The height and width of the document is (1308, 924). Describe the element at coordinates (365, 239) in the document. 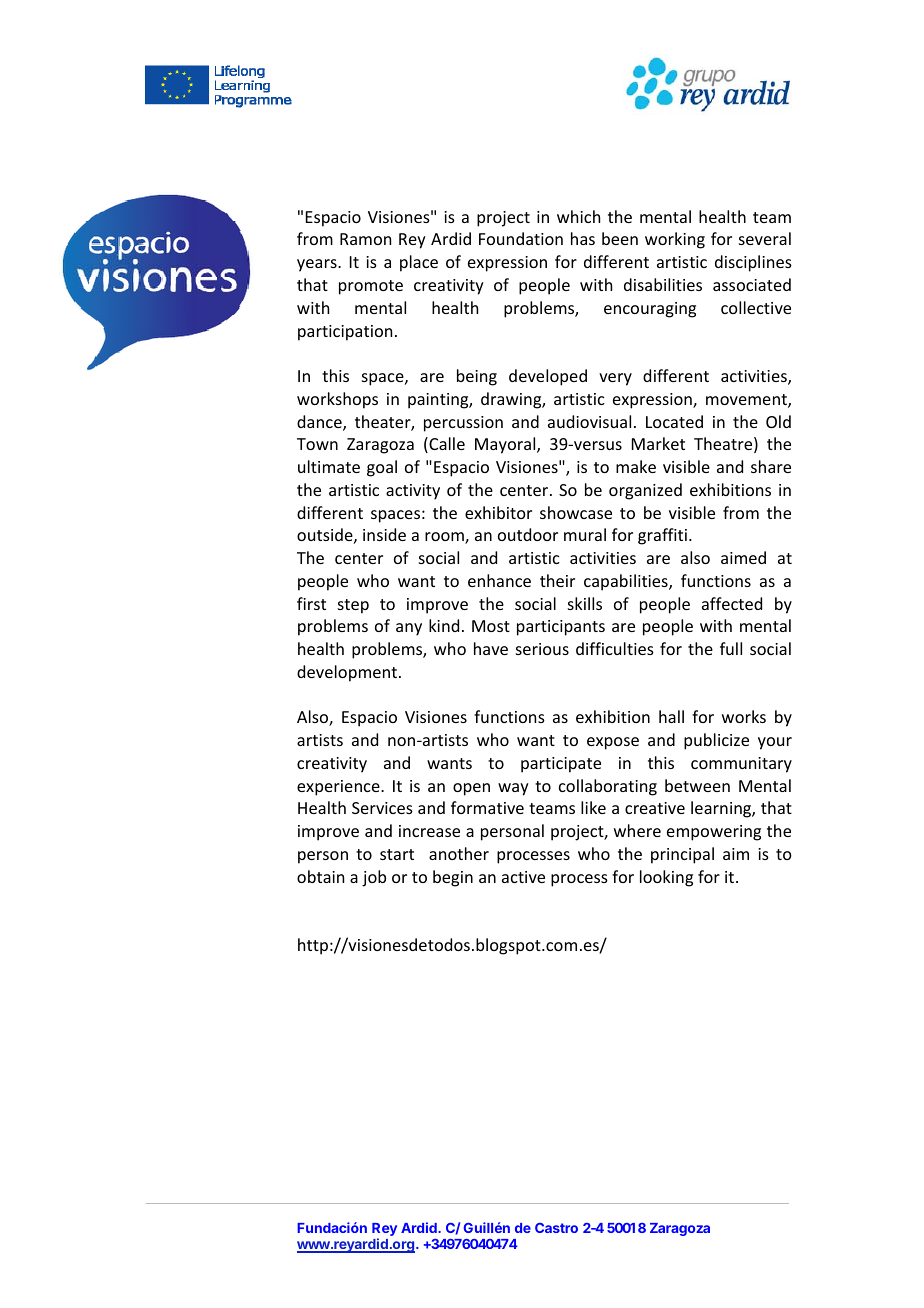

I see `Ramon` at that location.
